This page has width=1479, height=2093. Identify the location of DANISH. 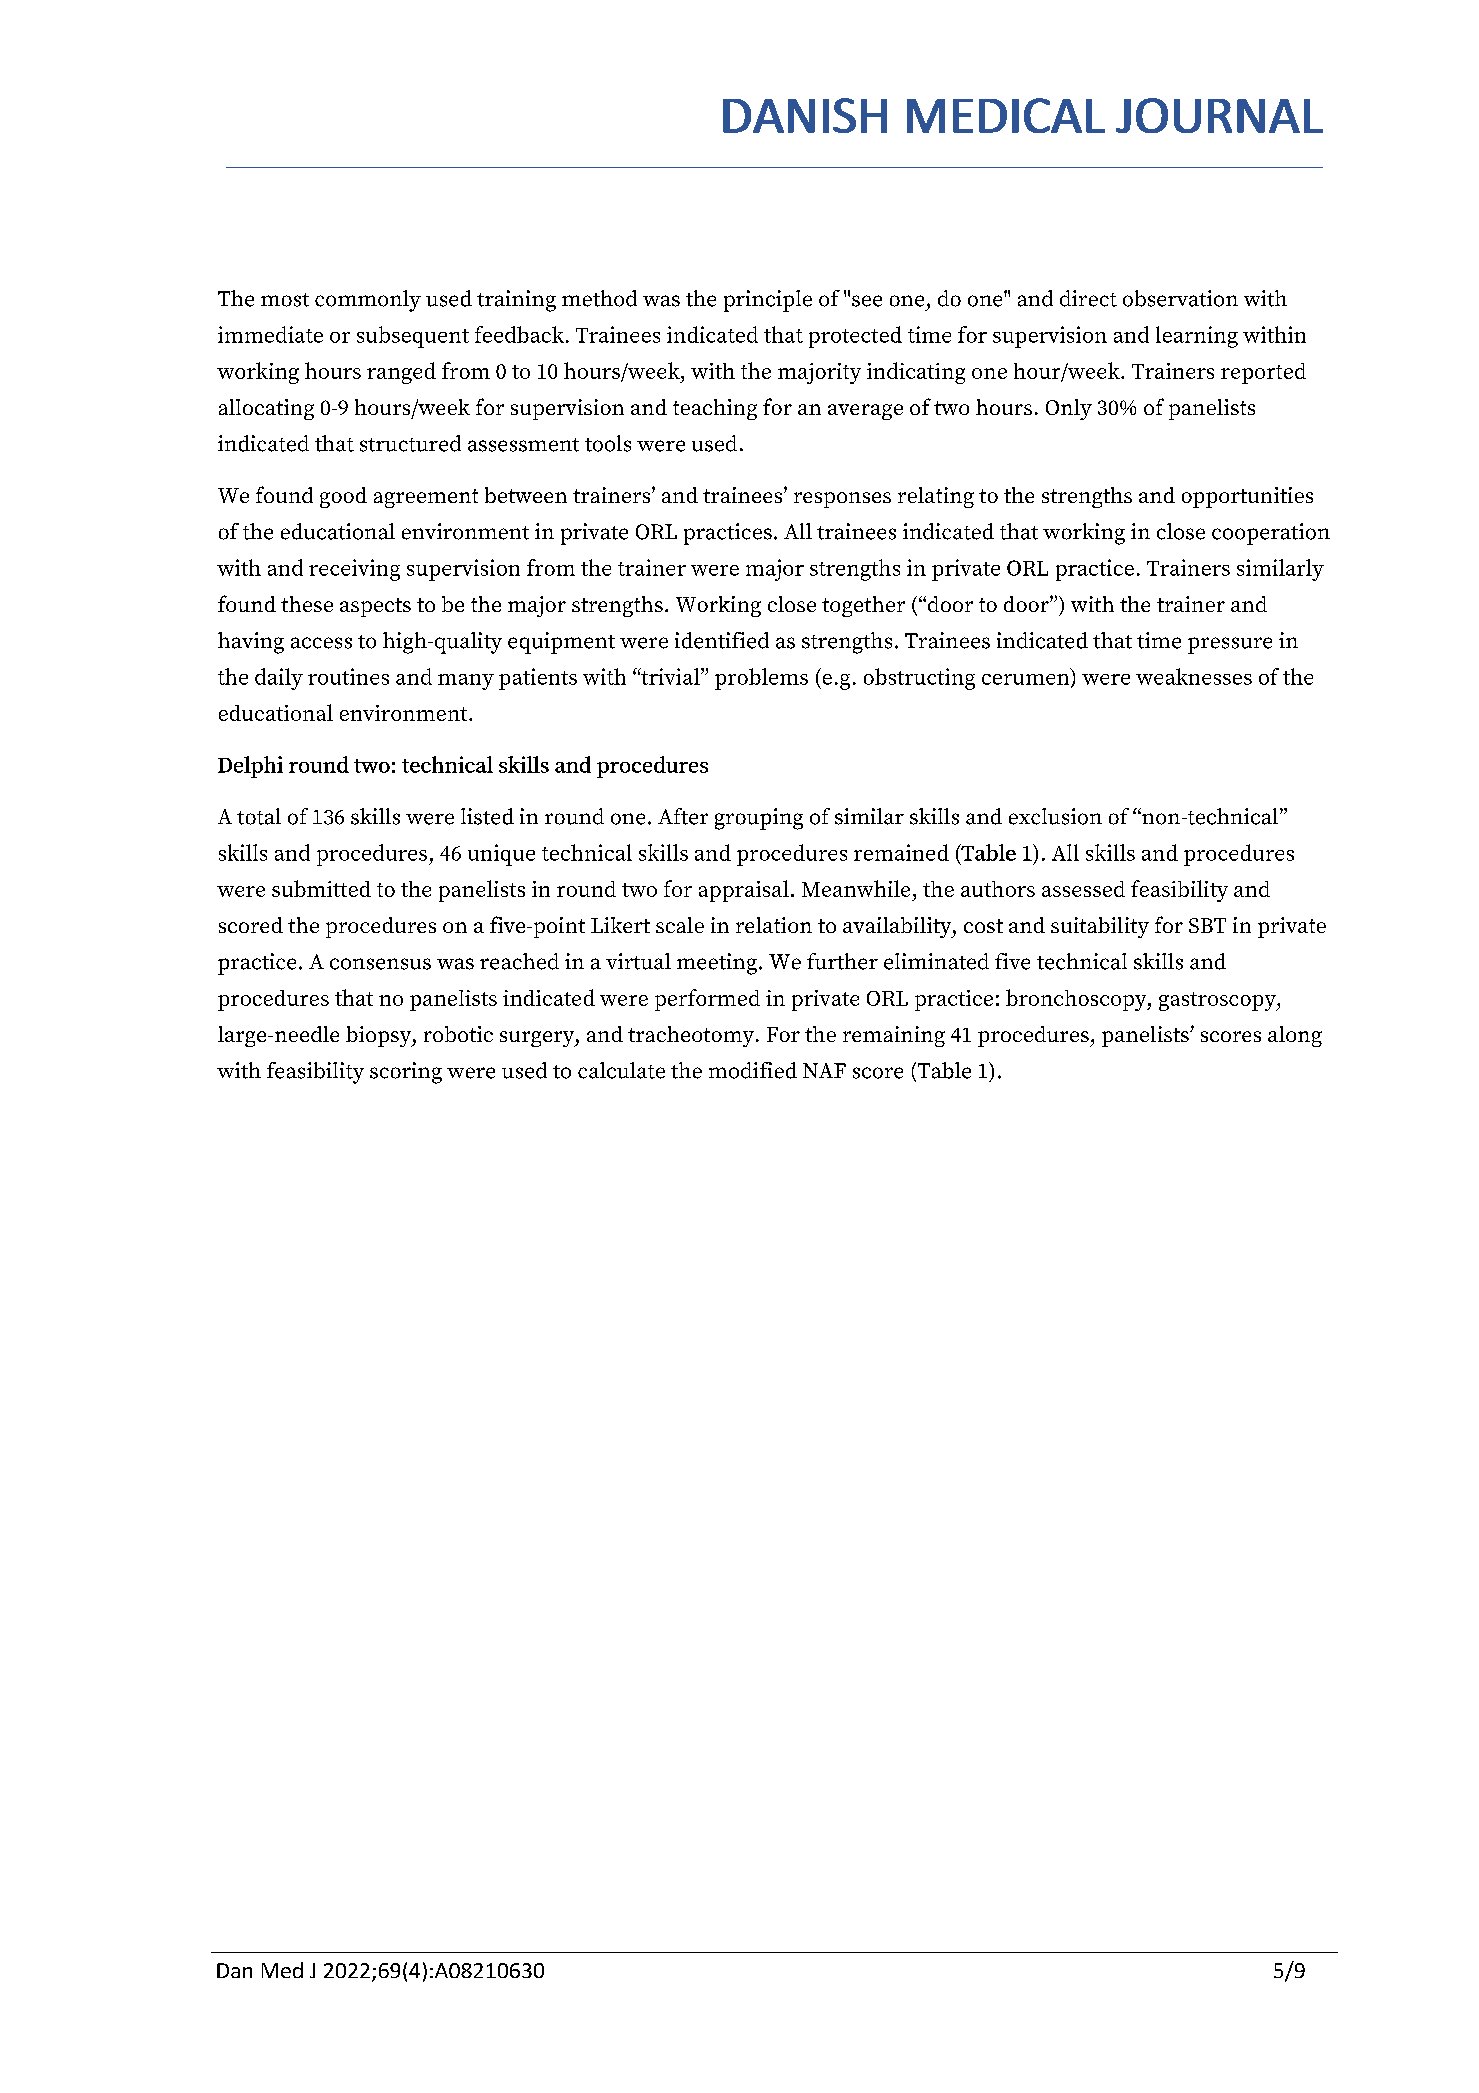
(805, 115).
